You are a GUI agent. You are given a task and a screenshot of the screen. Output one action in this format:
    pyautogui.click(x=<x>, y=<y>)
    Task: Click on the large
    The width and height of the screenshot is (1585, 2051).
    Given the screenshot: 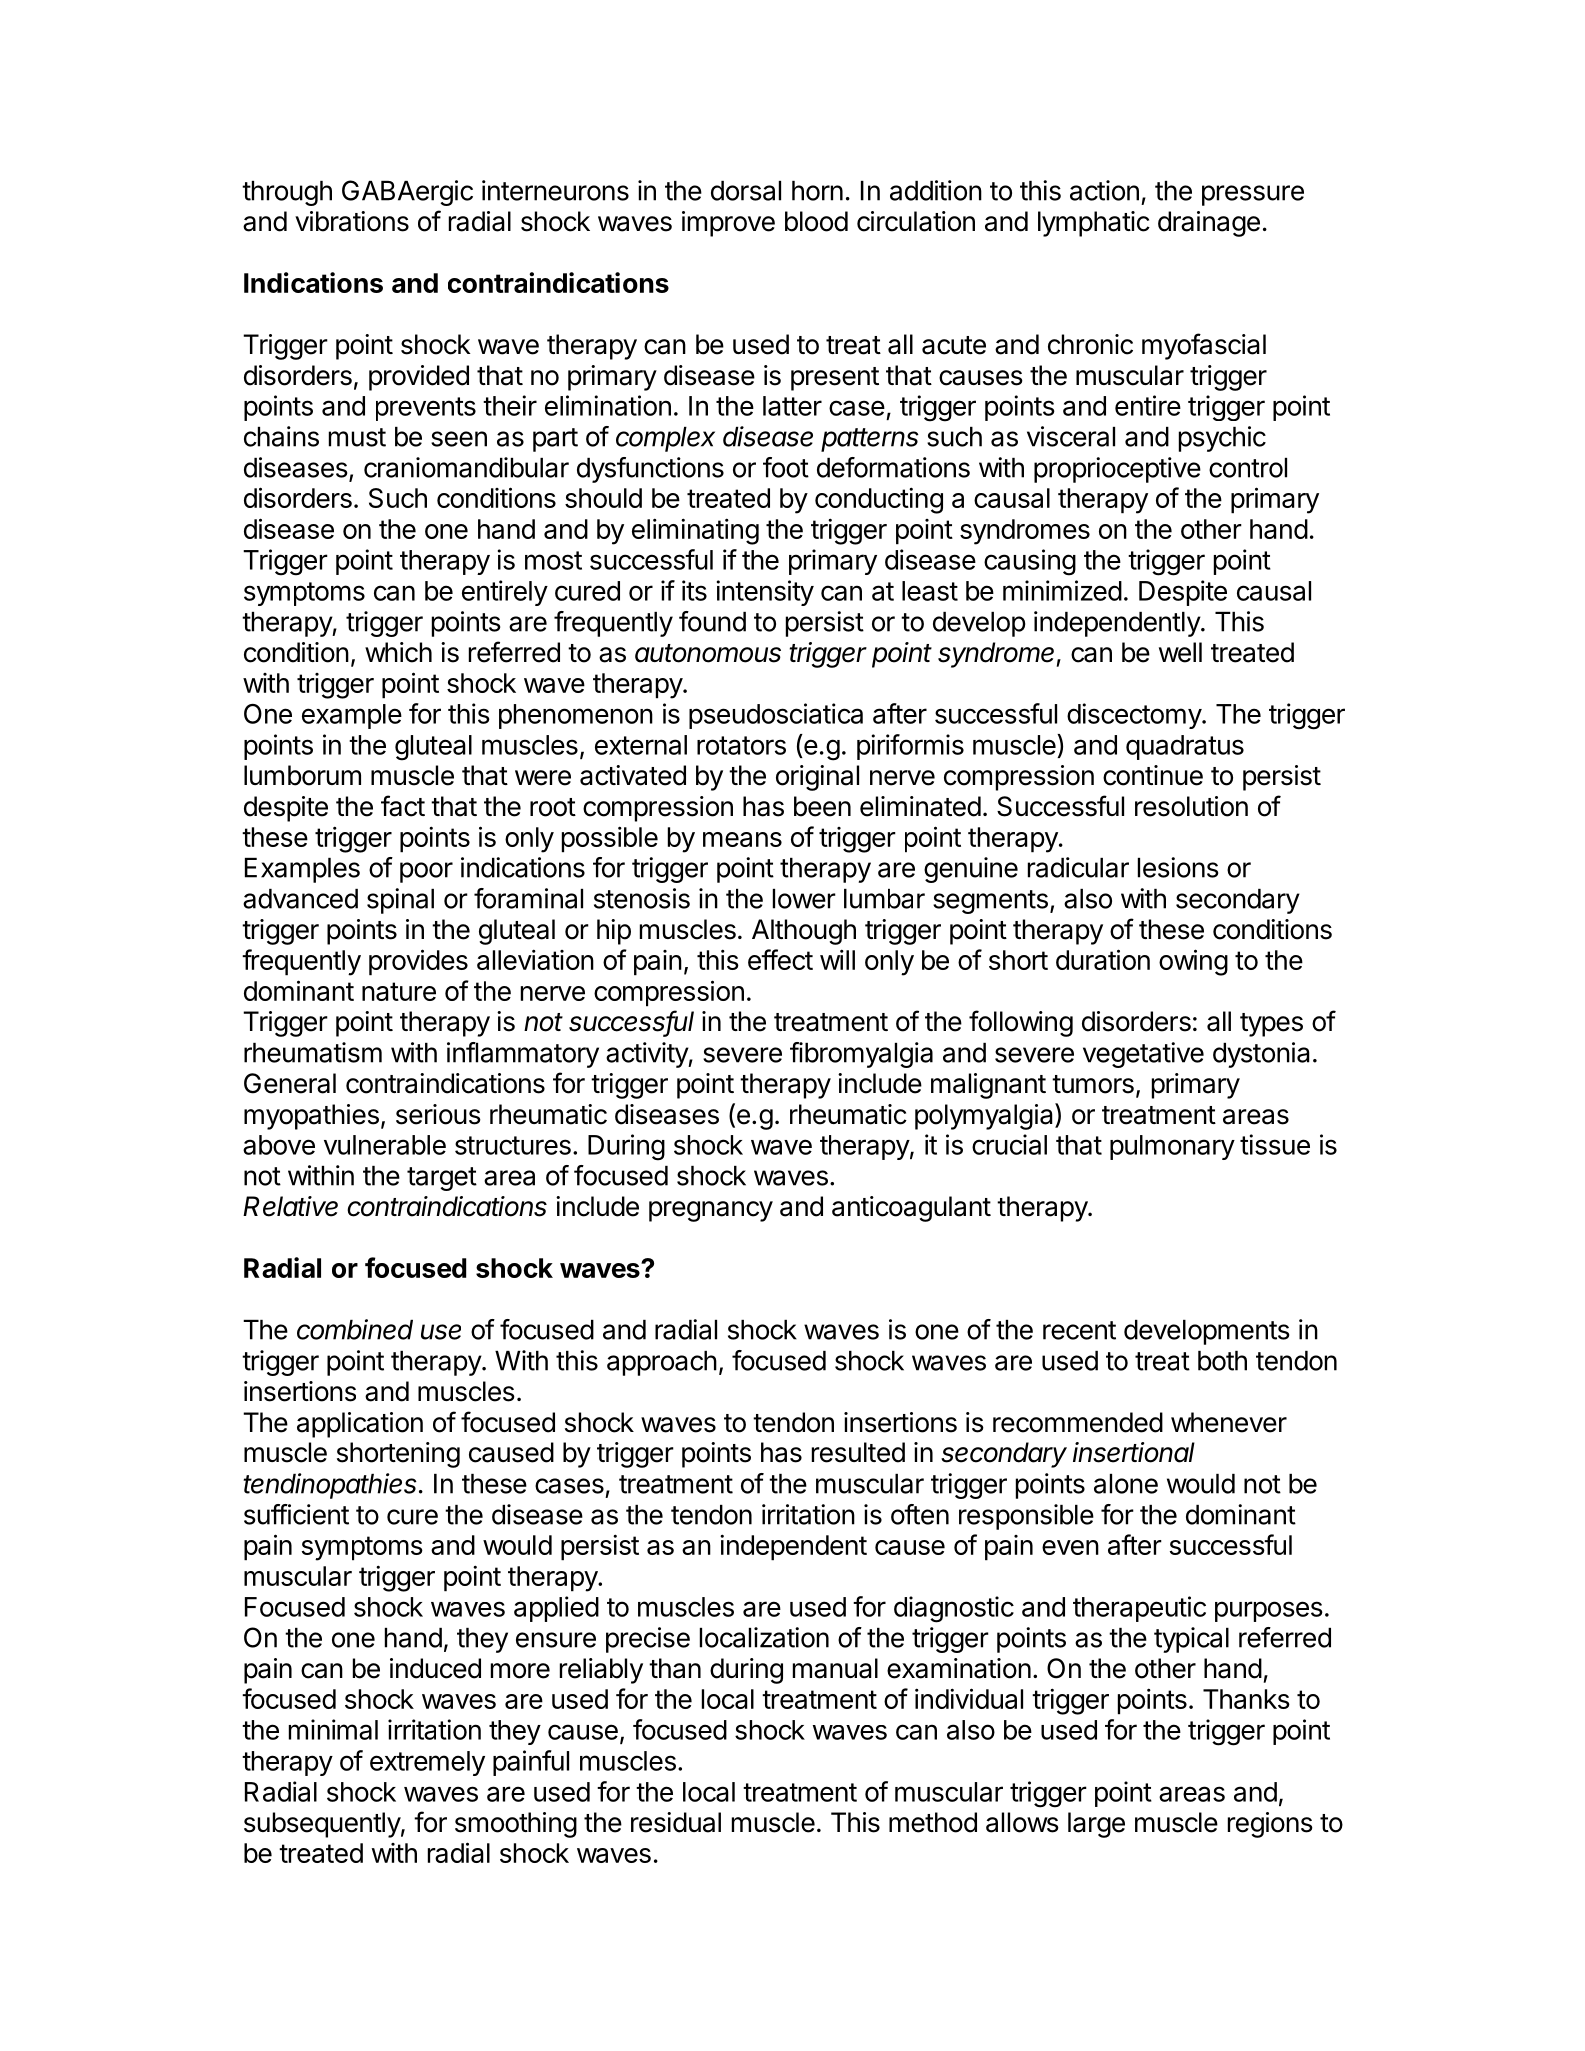 What is the action you would take?
    pyautogui.click(x=1096, y=1825)
